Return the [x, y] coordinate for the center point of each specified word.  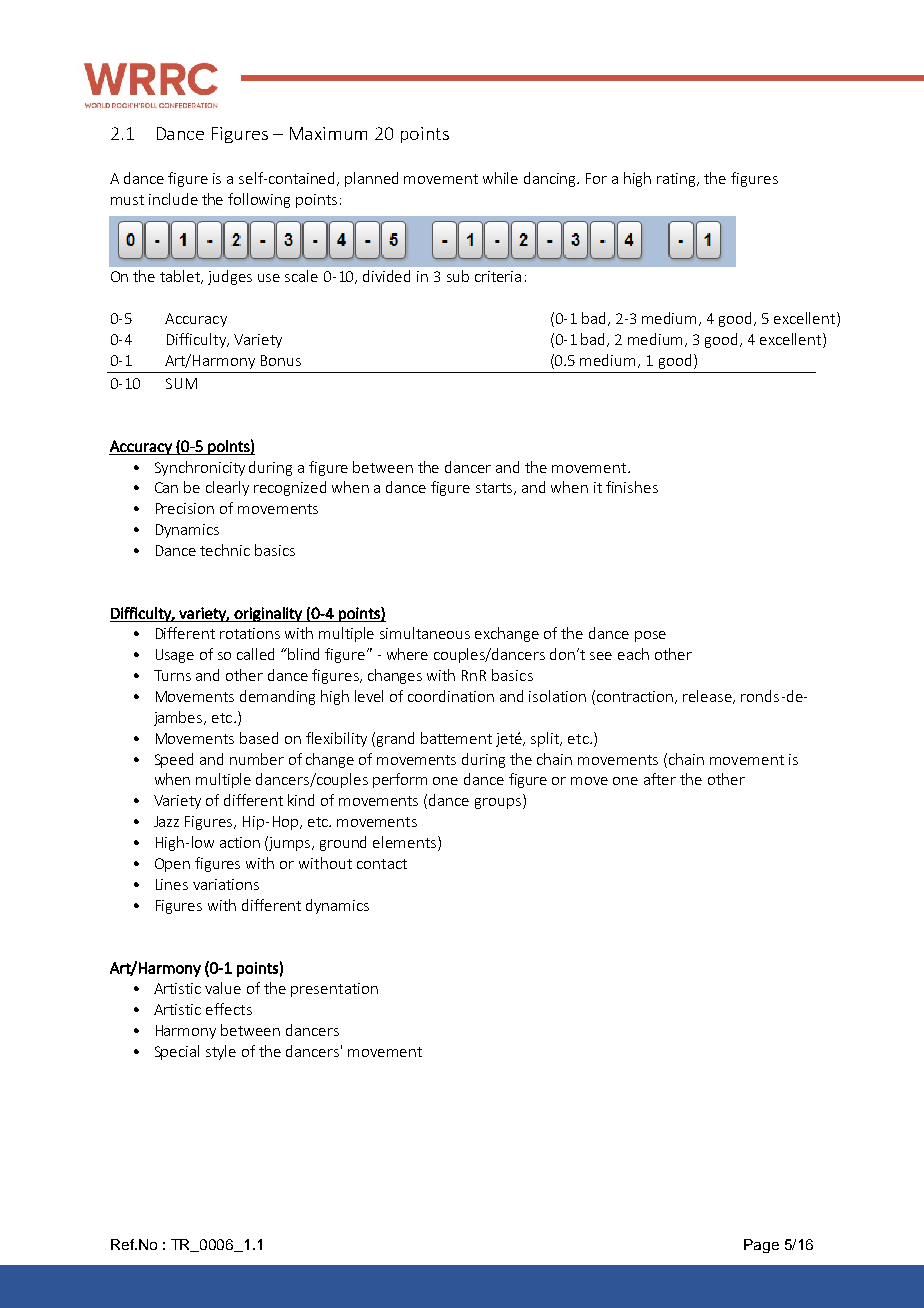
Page [761, 1246]
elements [404, 842]
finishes [632, 487]
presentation [334, 990]
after [660, 779]
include [173, 199]
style [221, 1052]
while [500, 178]
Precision [185, 508]
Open [172, 865]
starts [495, 489]
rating [678, 180]
